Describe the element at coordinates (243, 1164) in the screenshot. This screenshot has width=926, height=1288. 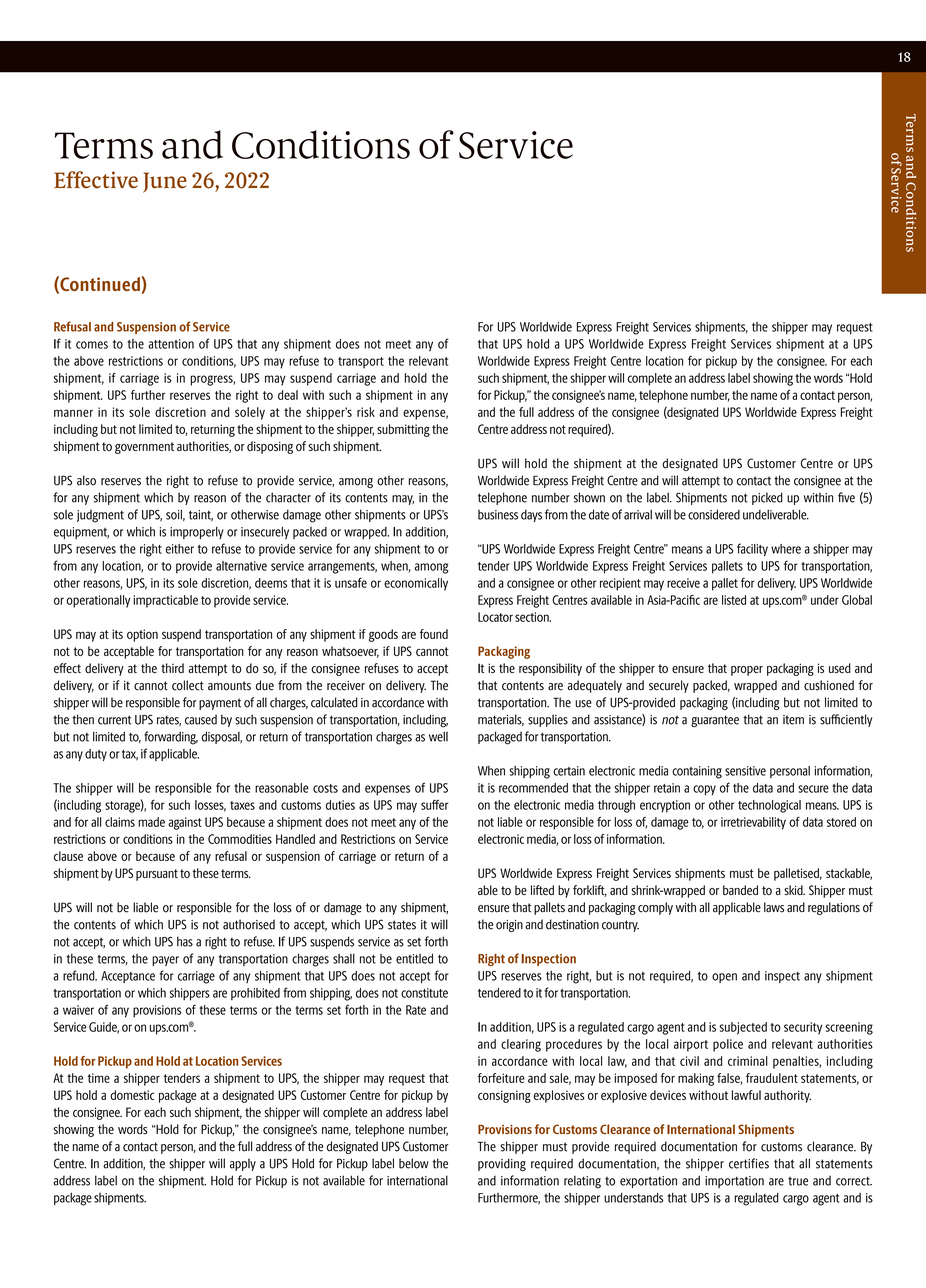
I see `apply` at that location.
